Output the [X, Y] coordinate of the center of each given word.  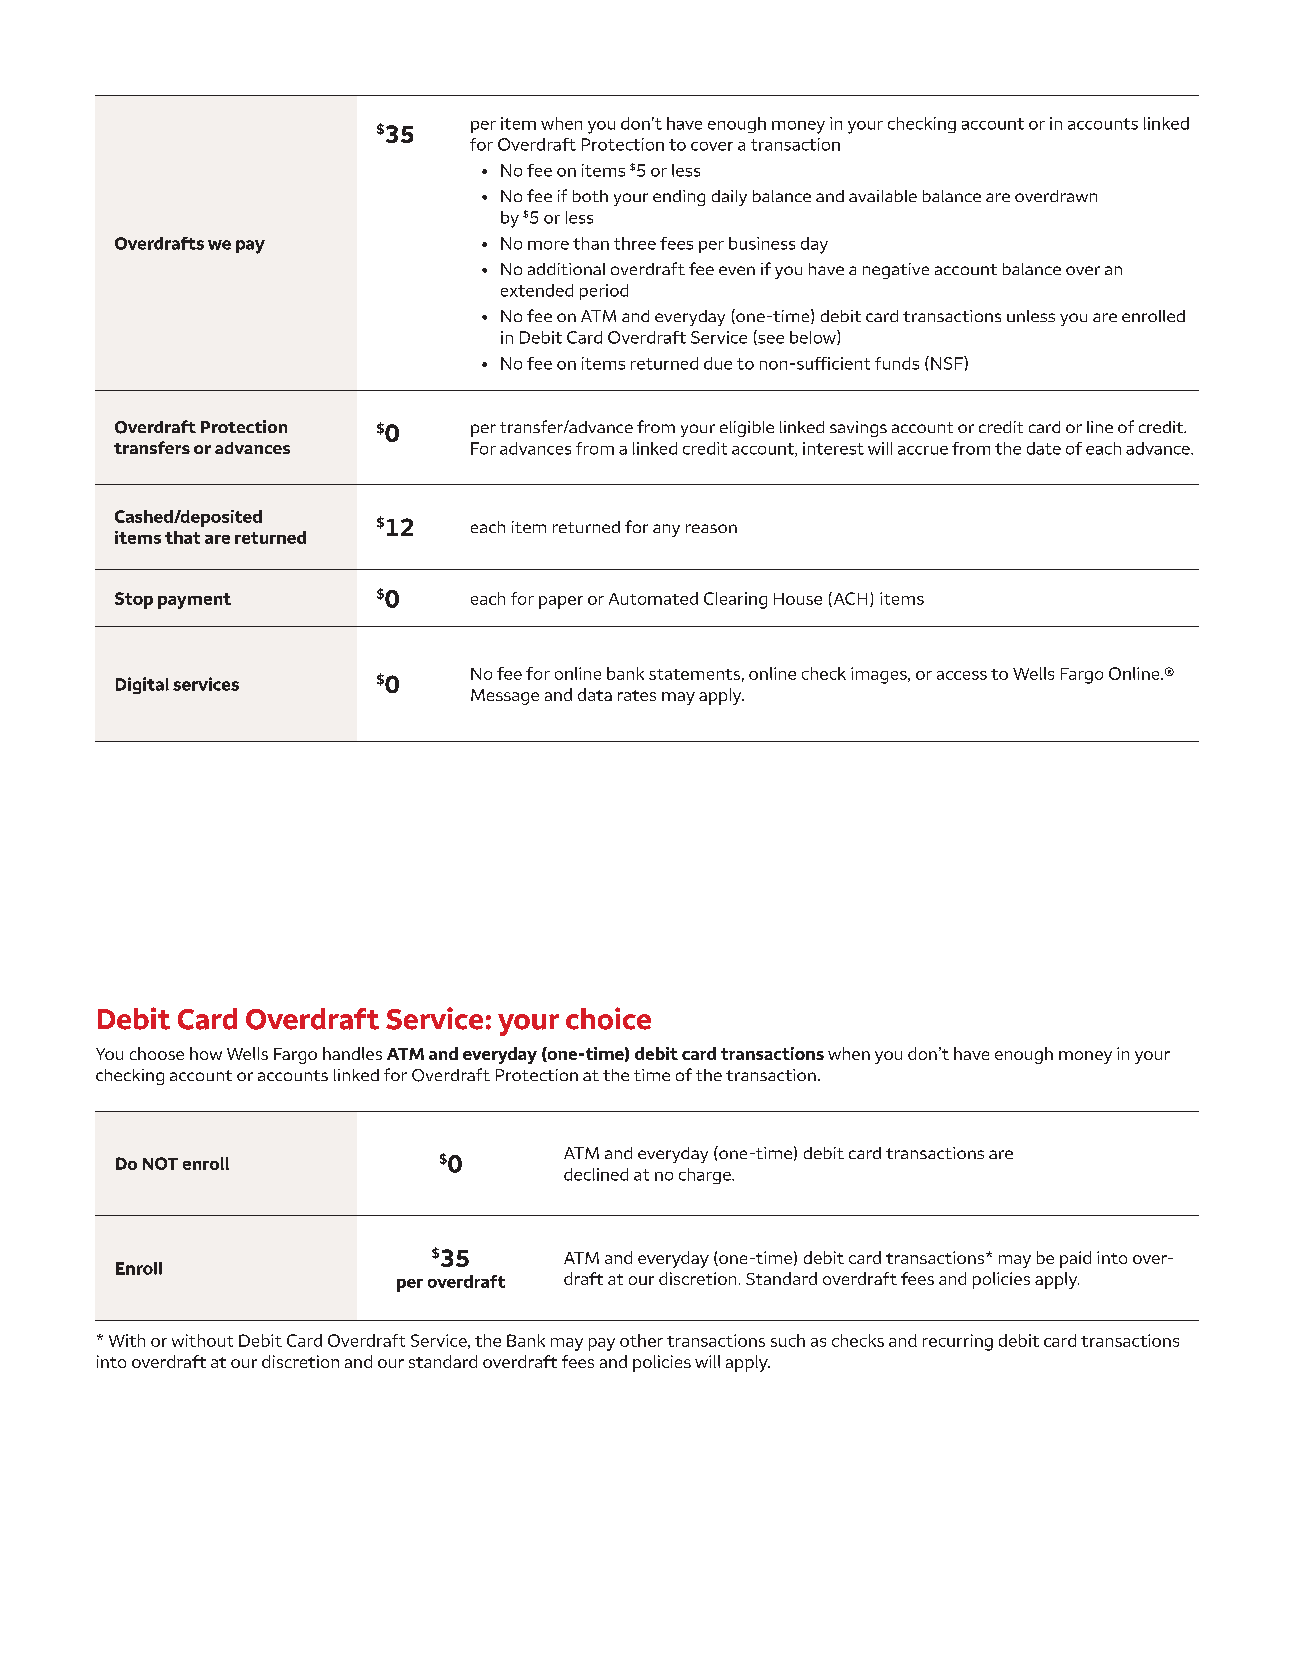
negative [896, 271]
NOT [160, 1163]
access [962, 675]
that [182, 537]
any [666, 530]
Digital [142, 685]
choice [608, 1018]
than [591, 243]
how [206, 1053]
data [595, 694]
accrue [923, 450]
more [548, 245]
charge [706, 1176]
